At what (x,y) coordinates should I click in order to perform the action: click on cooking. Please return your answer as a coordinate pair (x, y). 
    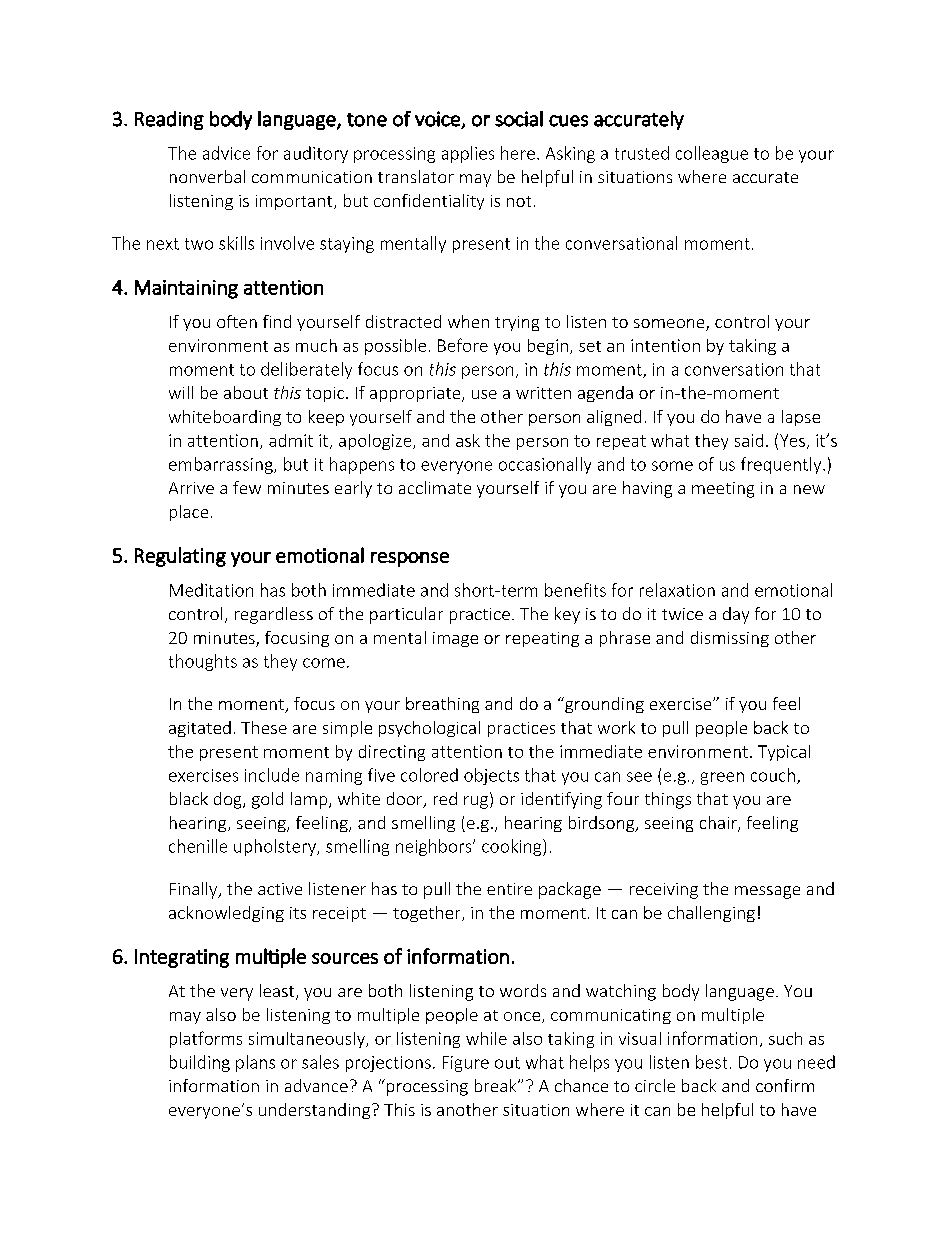
    Looking at the image, I should click on (513, 847).
